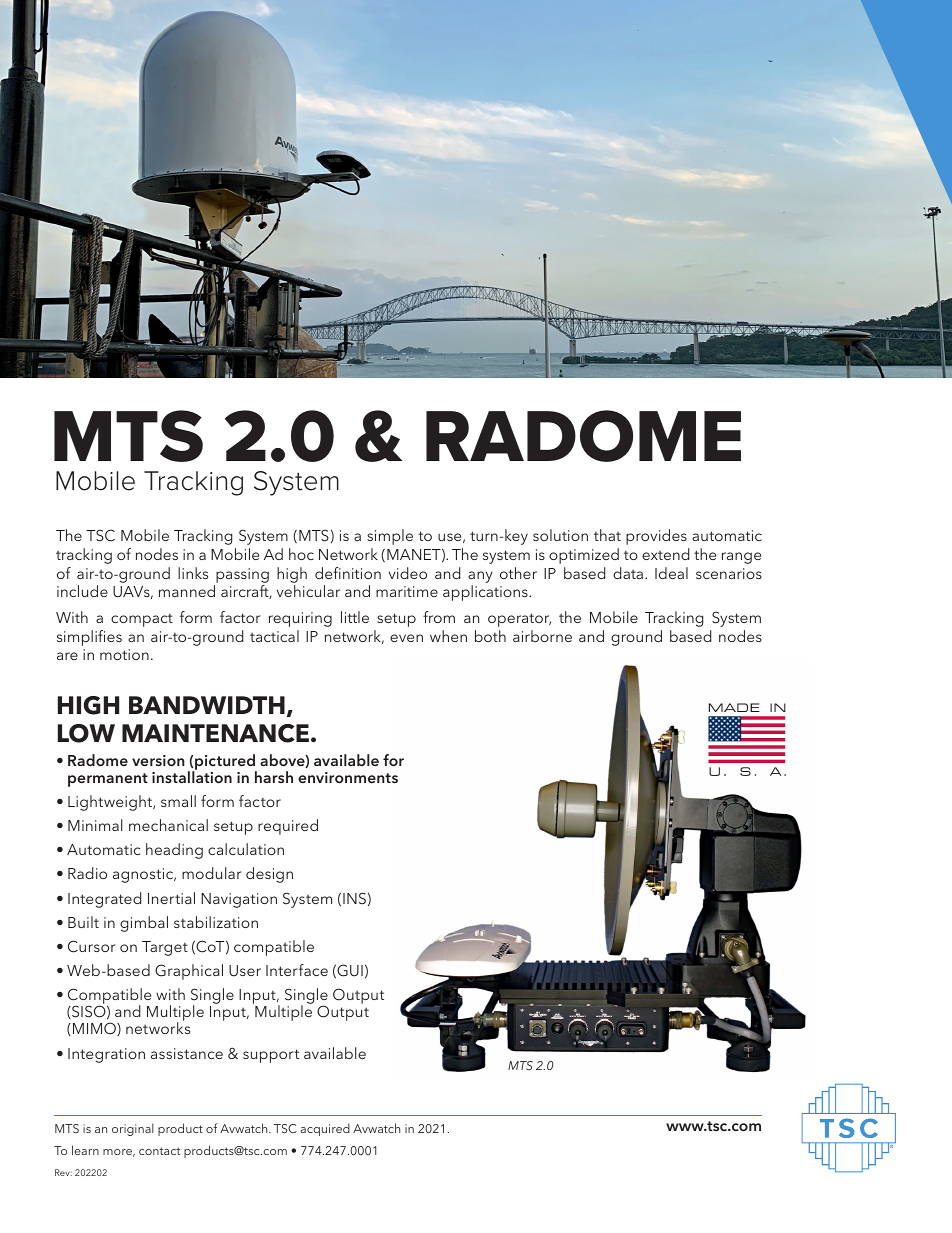 The width and height of the page is (952, 1233). What do you see at coordinates (269, 875) in the page?
I see `design` at bounding box center [269, 875].
